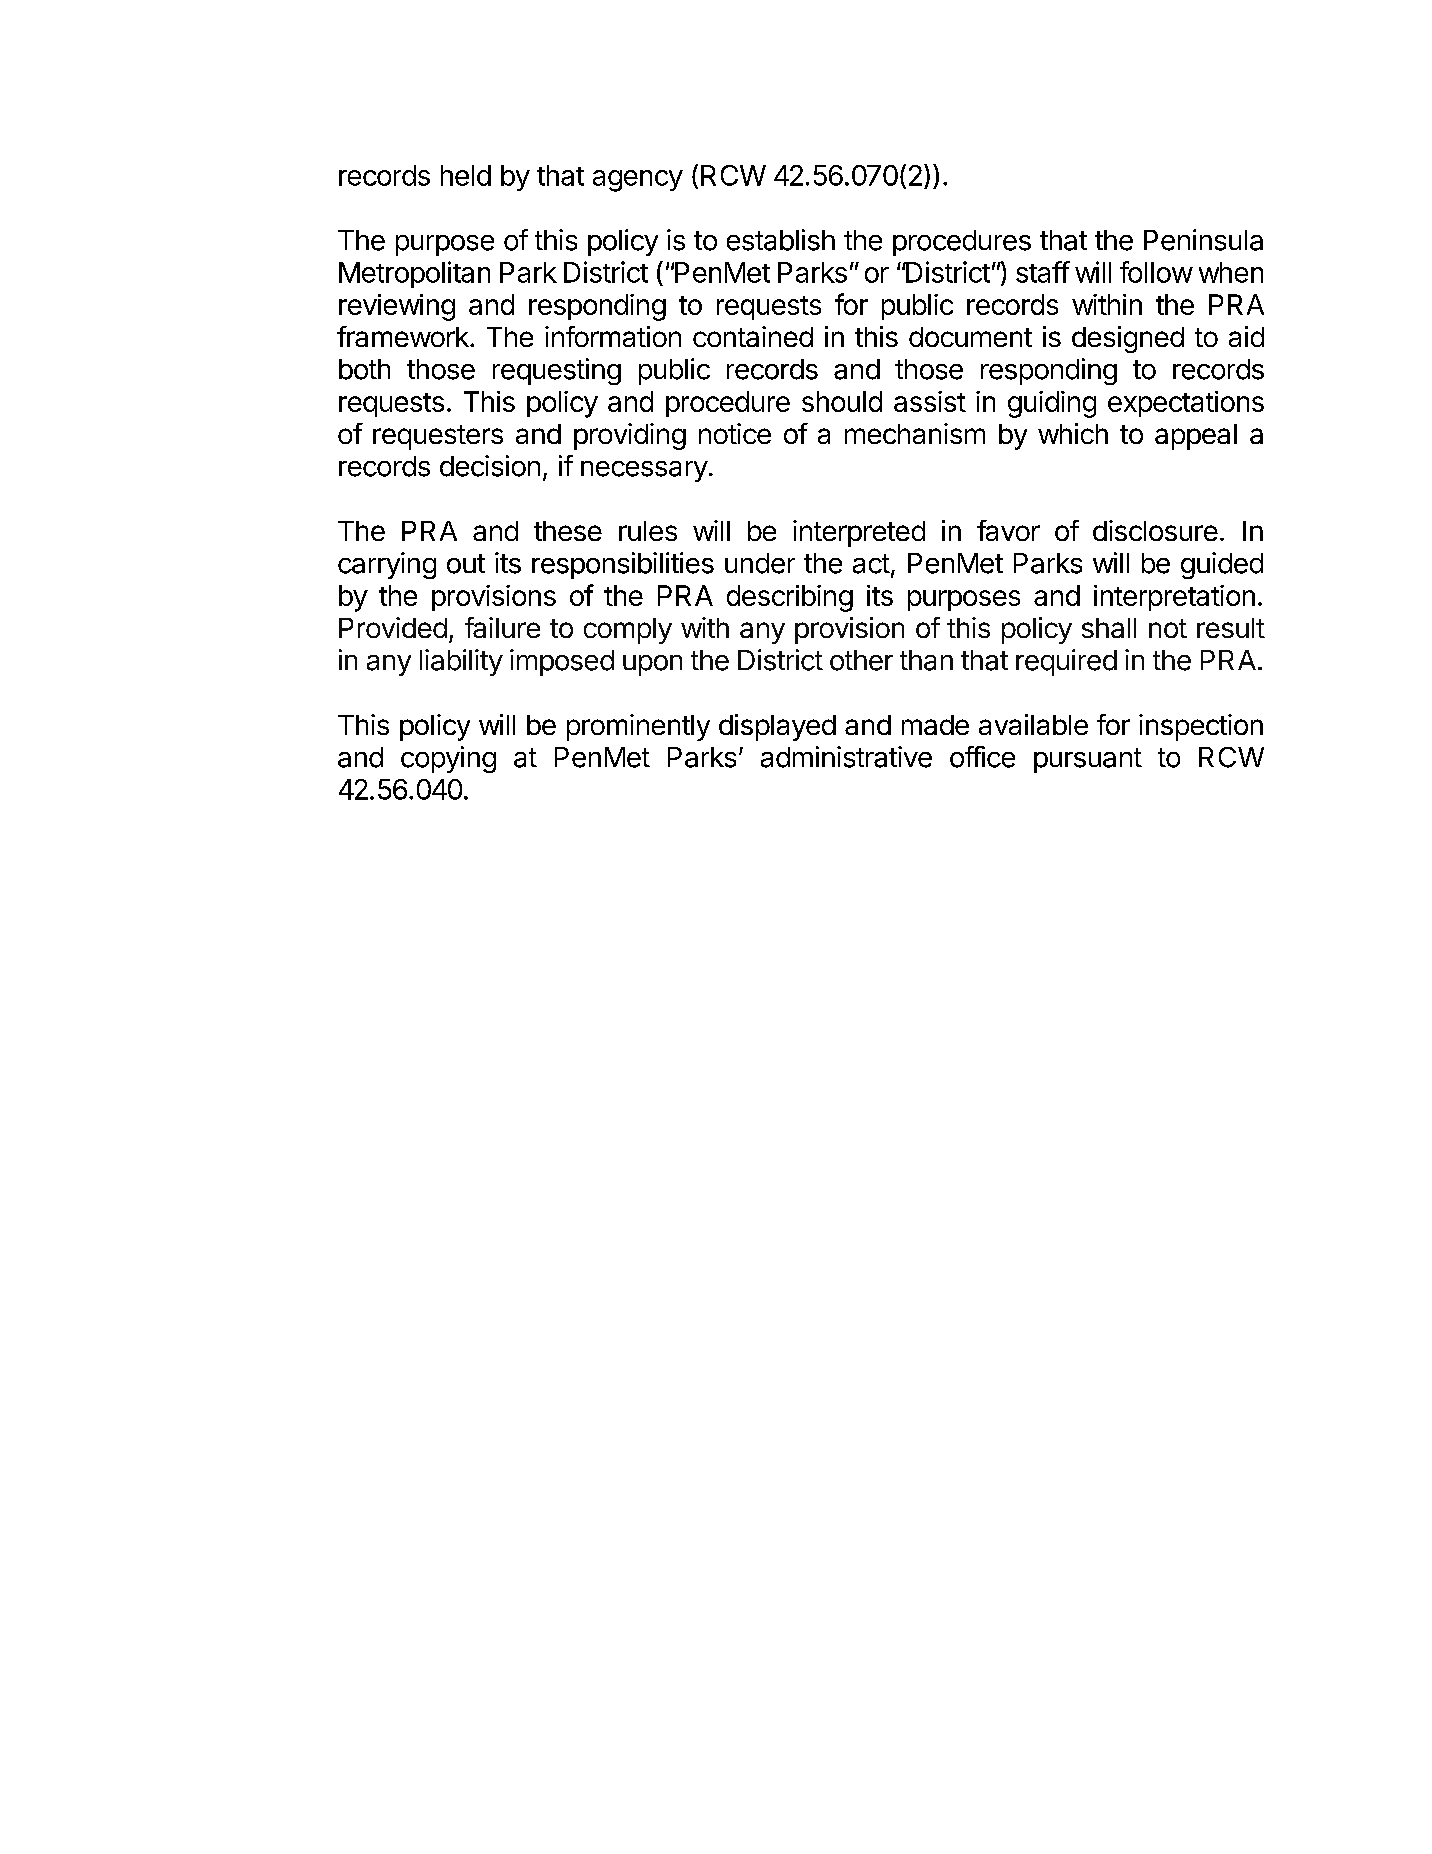 The image size is (1432, 1854). I want to click on expectations, so click(1186, 404).
